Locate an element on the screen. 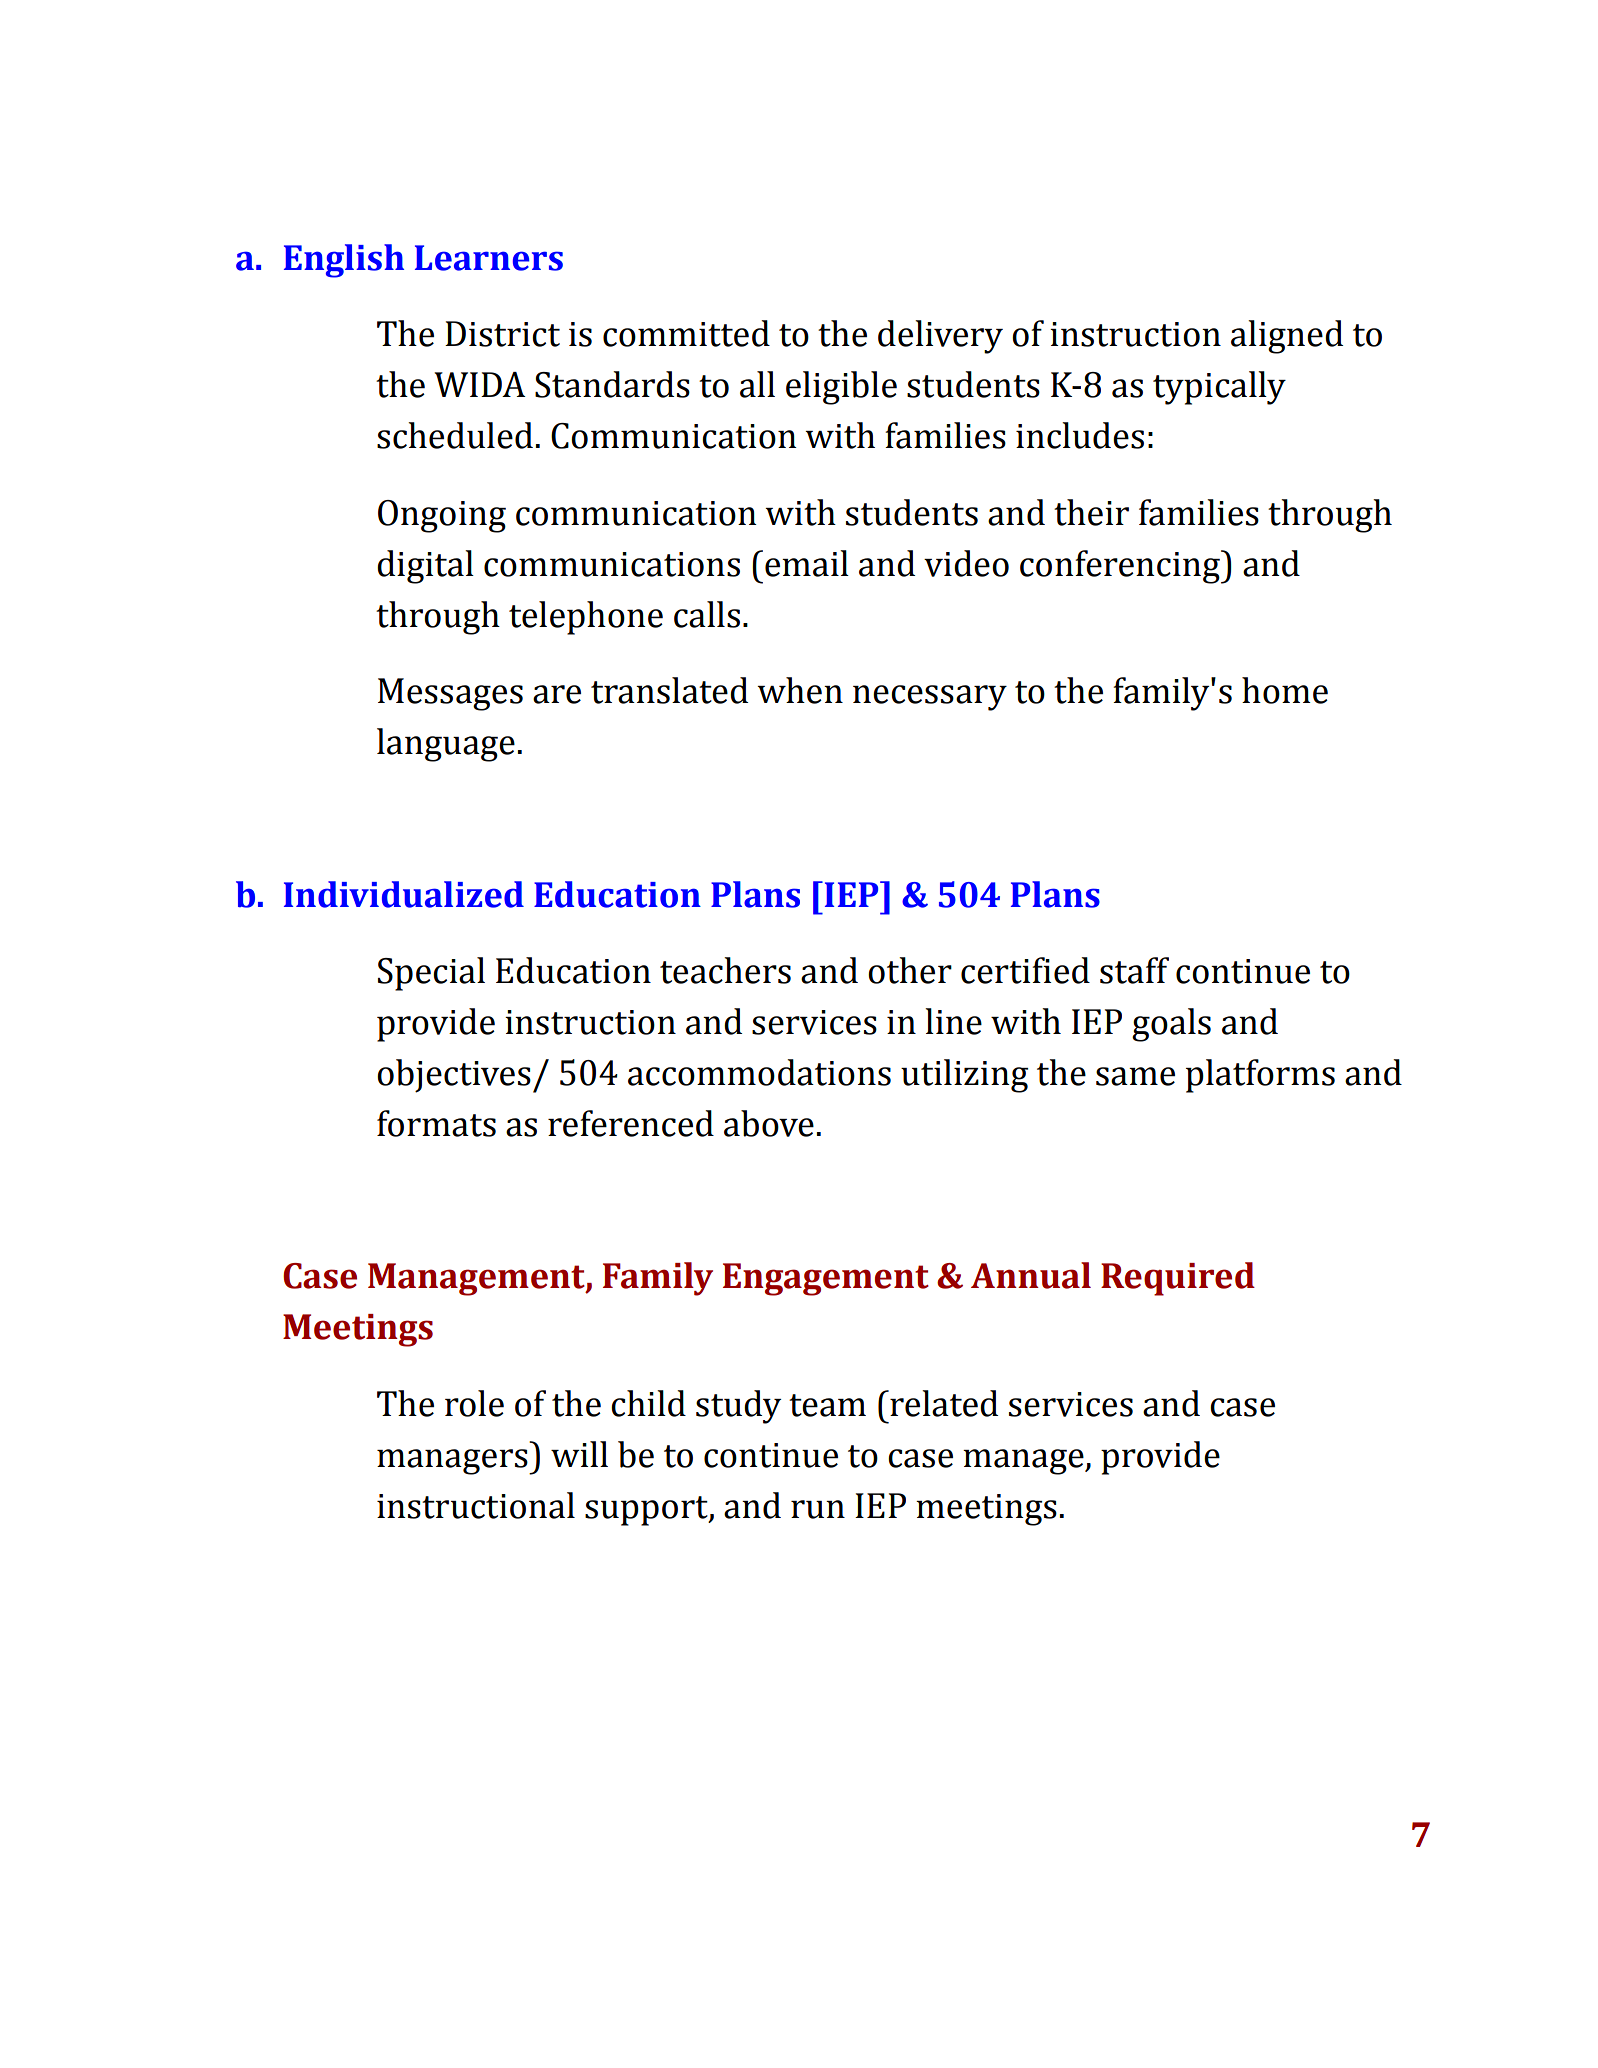 This screenshot has height=2068, width=1598. role is located at coordinates (474, 1403).
